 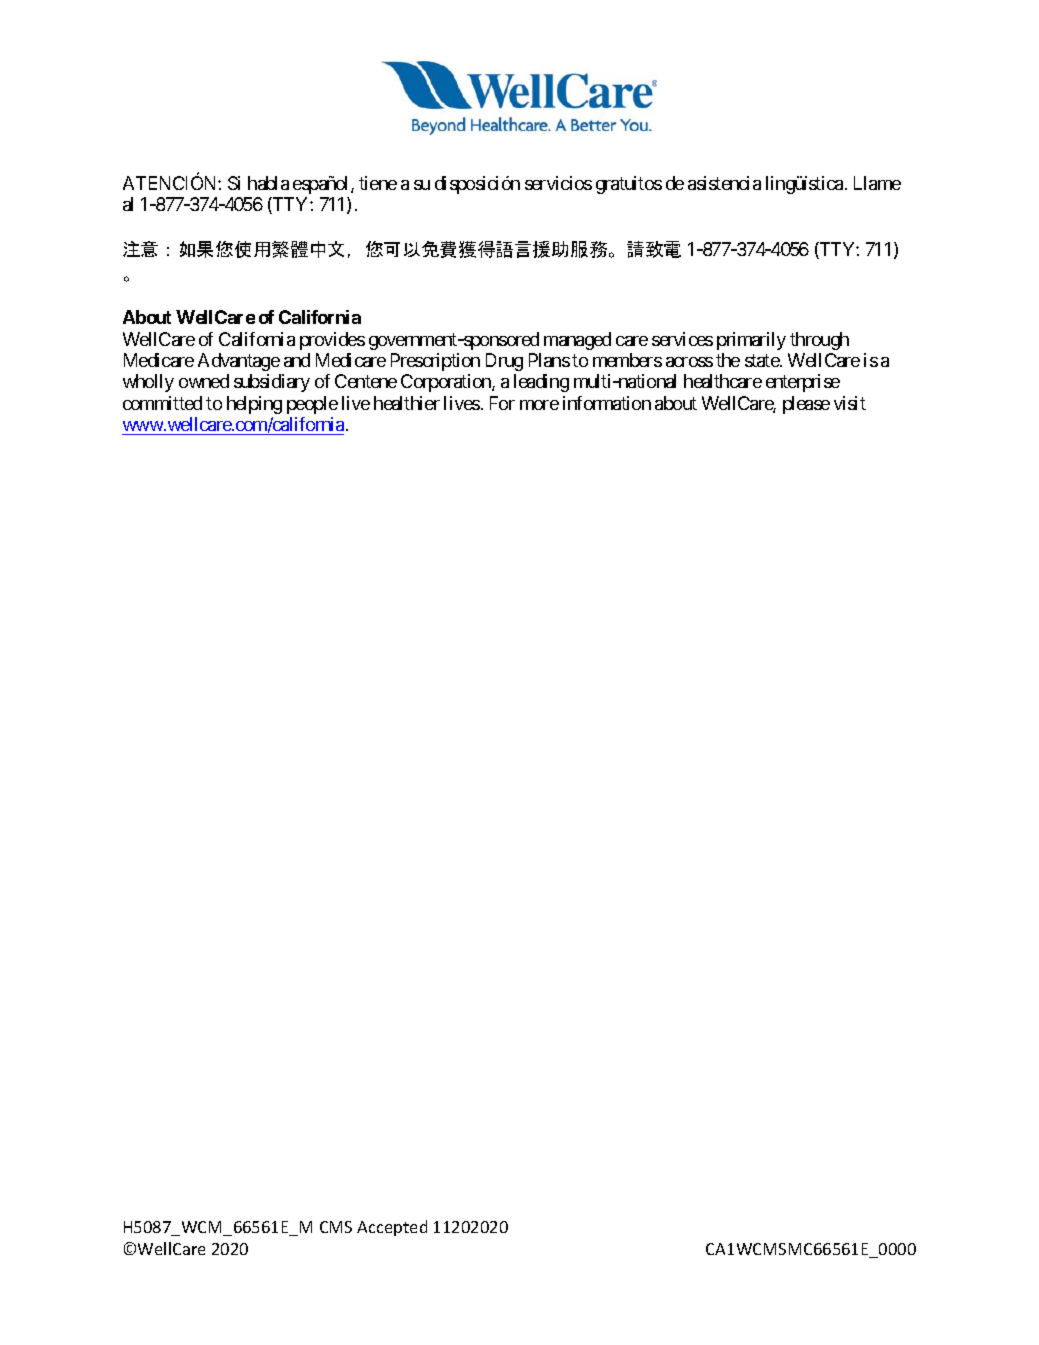 What do you see at coordinates (378, 183) in the screenshot?
I see `tiene` at bounding box center [378, 183].
